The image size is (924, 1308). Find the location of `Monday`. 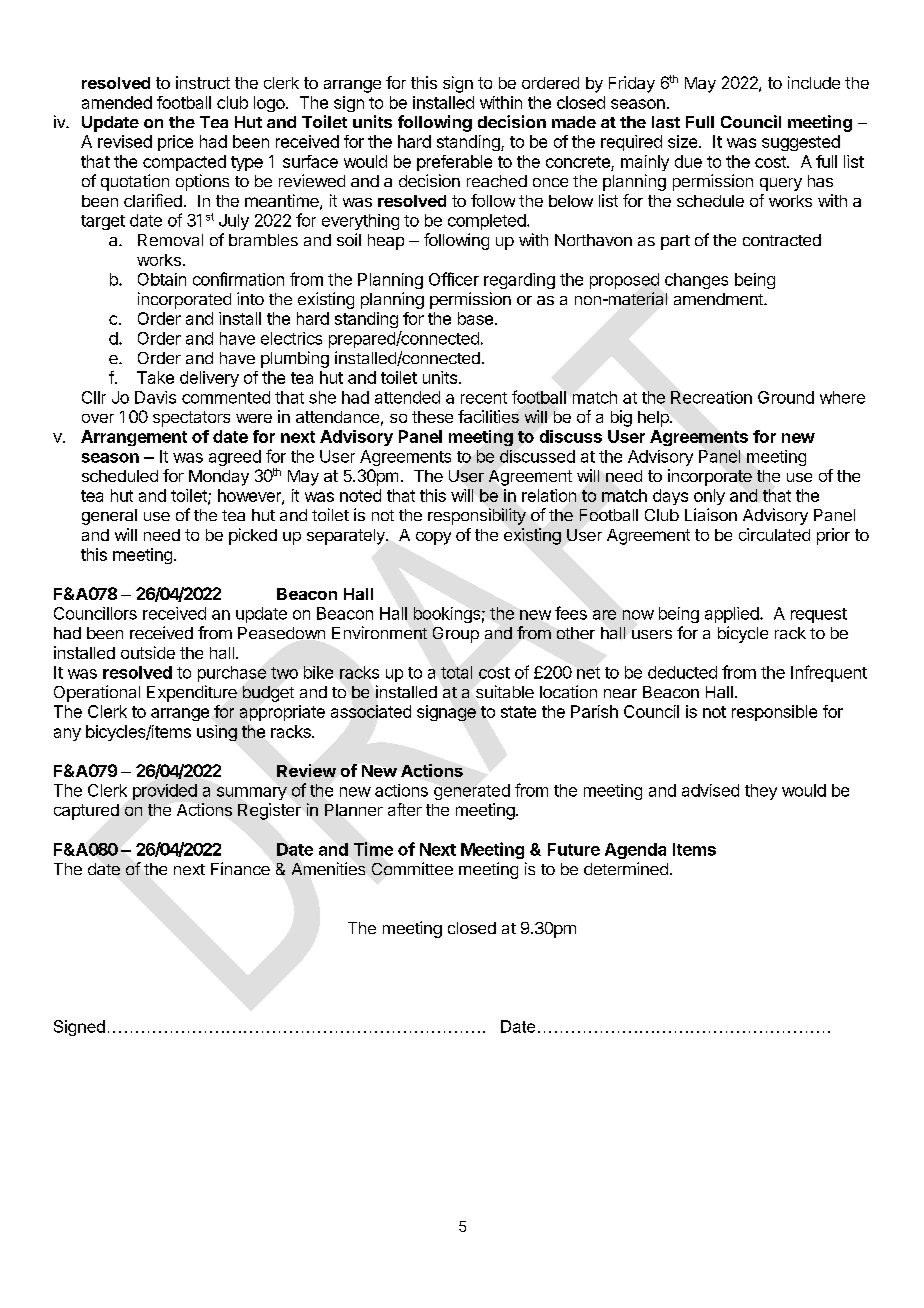

Monday is located at coordinates (219, 478).
